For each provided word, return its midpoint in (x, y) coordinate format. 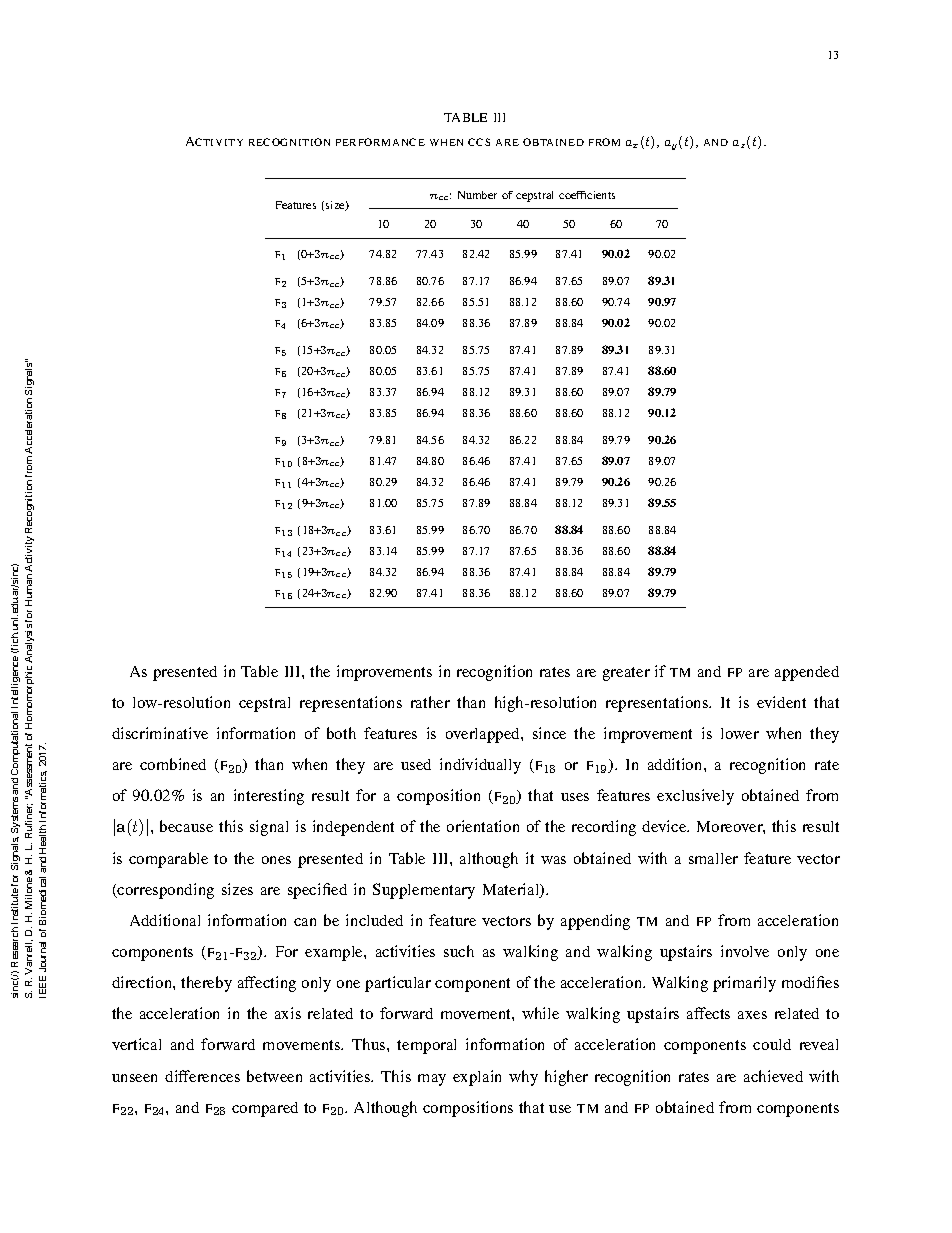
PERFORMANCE (380, 142)
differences (202, 1076)
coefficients (587, 195)
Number (477, 195)
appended (807, 673)
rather (430, 702)
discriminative (160, 733)
